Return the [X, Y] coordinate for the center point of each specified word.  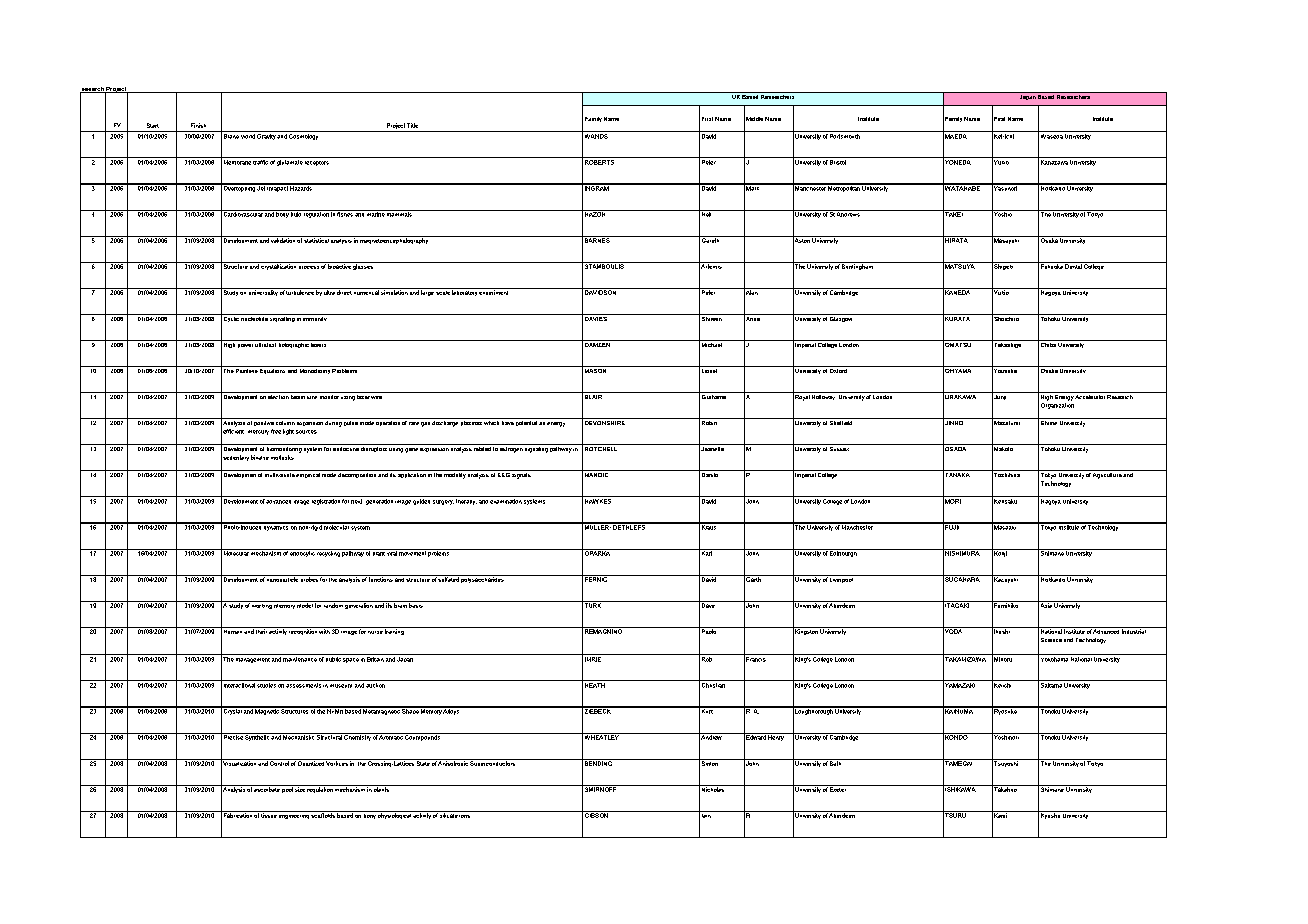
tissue [269, 814]
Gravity [266, 135]
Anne [752, 318]
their [261, 630]
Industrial [1134, 630]
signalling [282, 318]
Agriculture [1107, 474]
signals [521, 474]
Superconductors [493, 762]
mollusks [282, 457]
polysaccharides [483, 579]
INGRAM [597, 187]
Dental [1073, 265]
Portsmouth [845, 135]
